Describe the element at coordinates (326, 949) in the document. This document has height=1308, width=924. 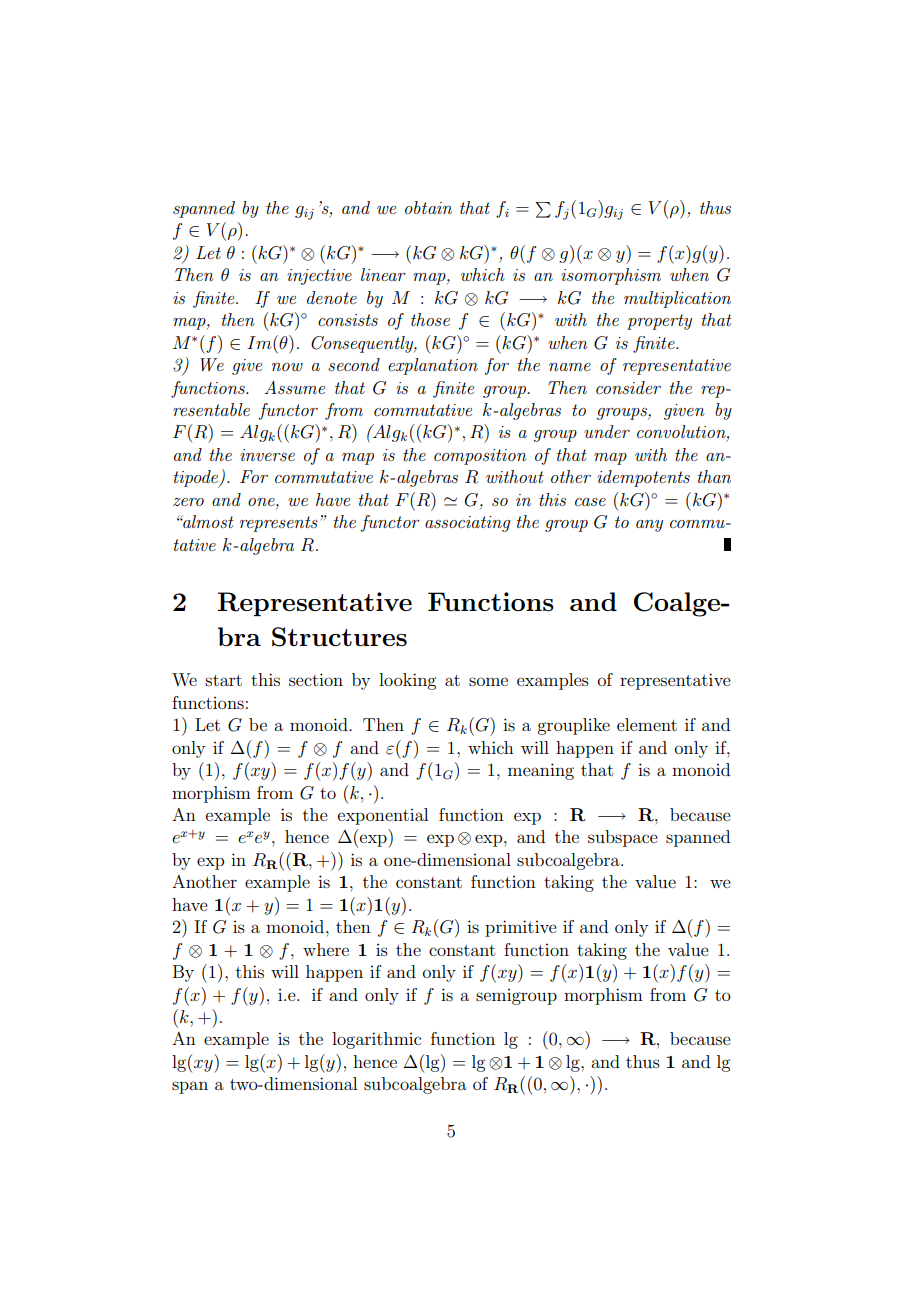
I see `where` at that location.
